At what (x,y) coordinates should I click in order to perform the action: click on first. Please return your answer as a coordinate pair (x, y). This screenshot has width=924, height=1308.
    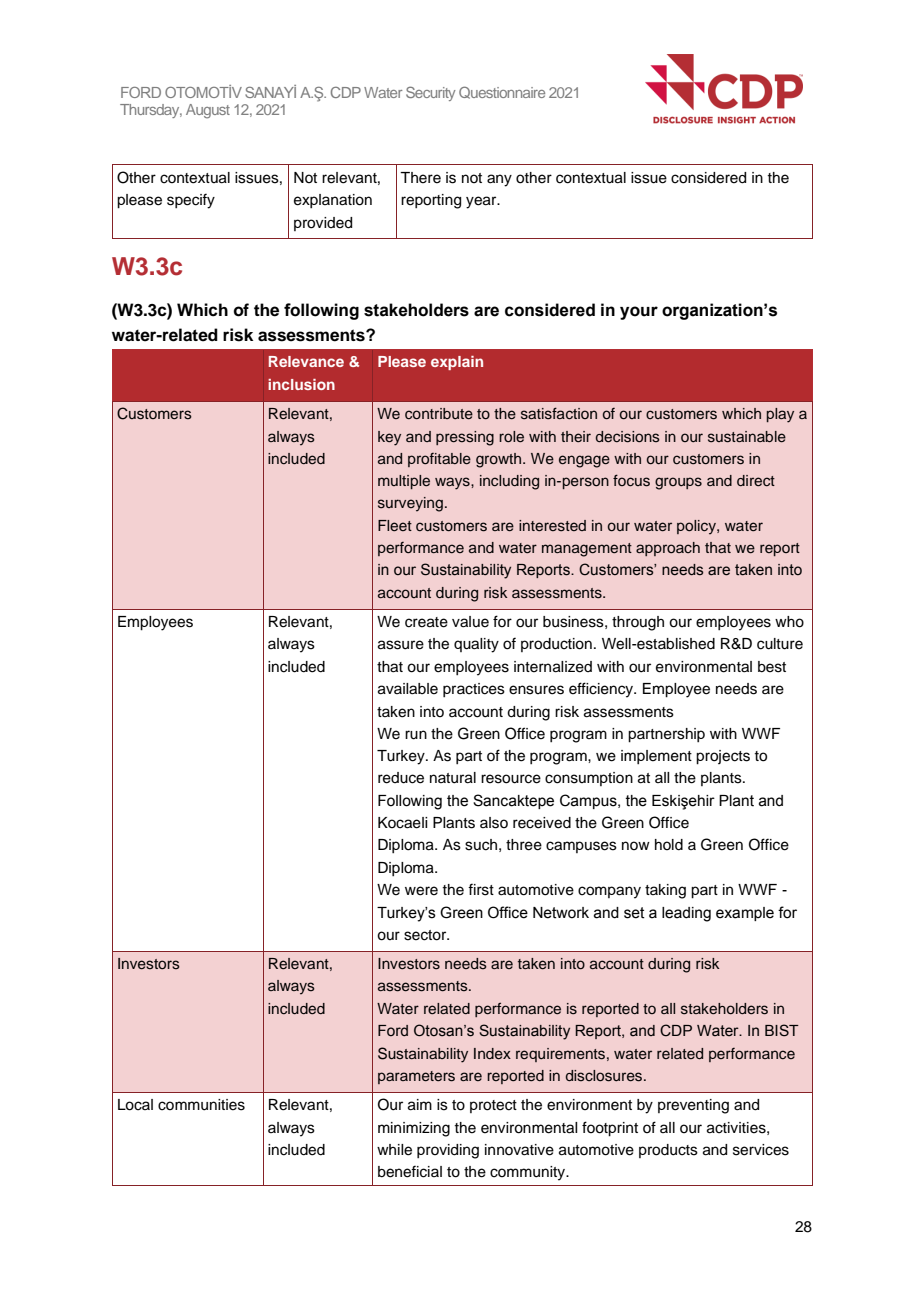
    Looking at the image, I should click on (481, 889).
